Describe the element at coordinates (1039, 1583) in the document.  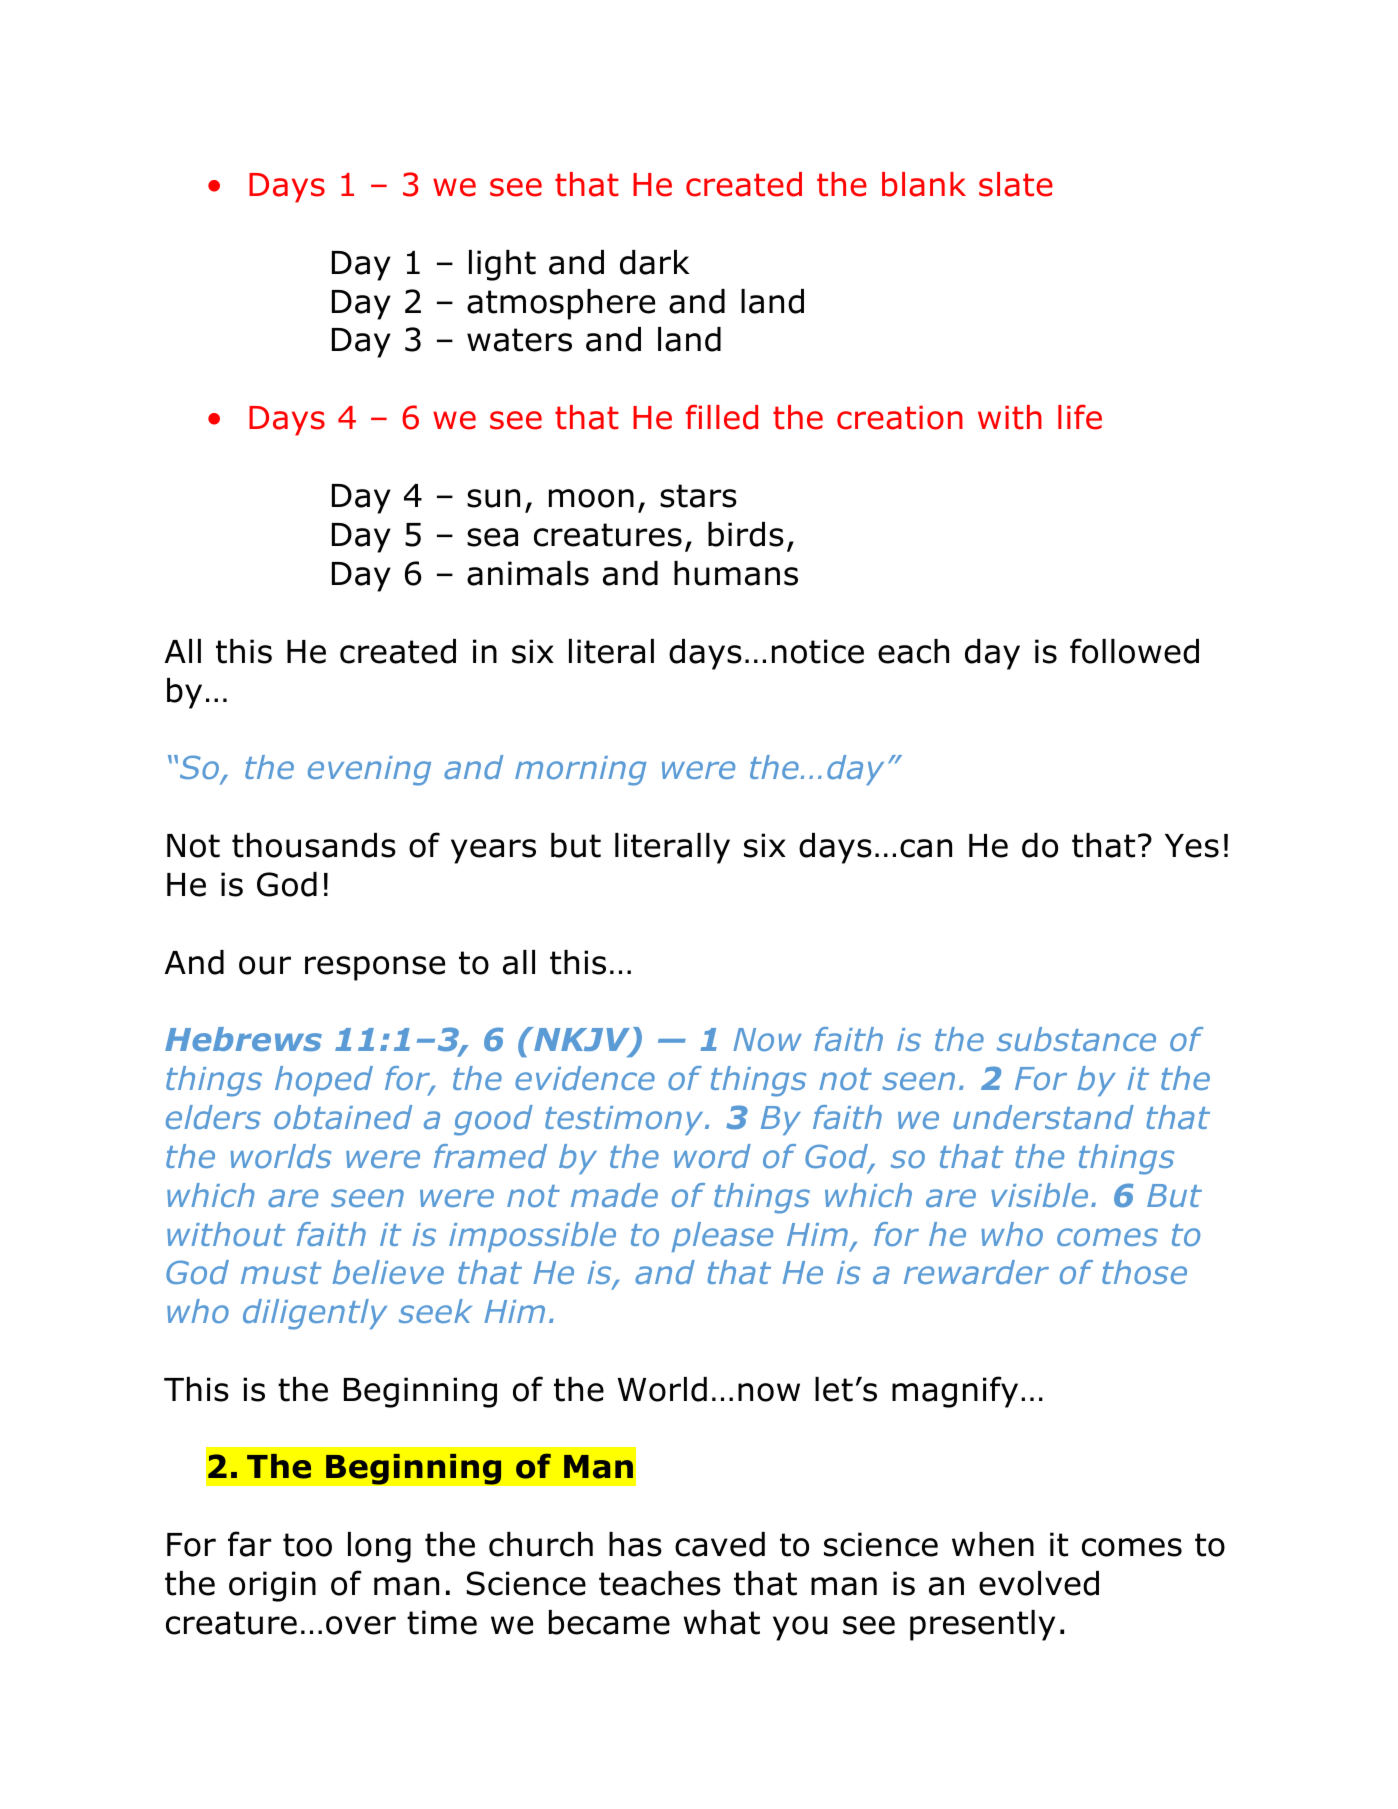
I see `evolved` at that location.
